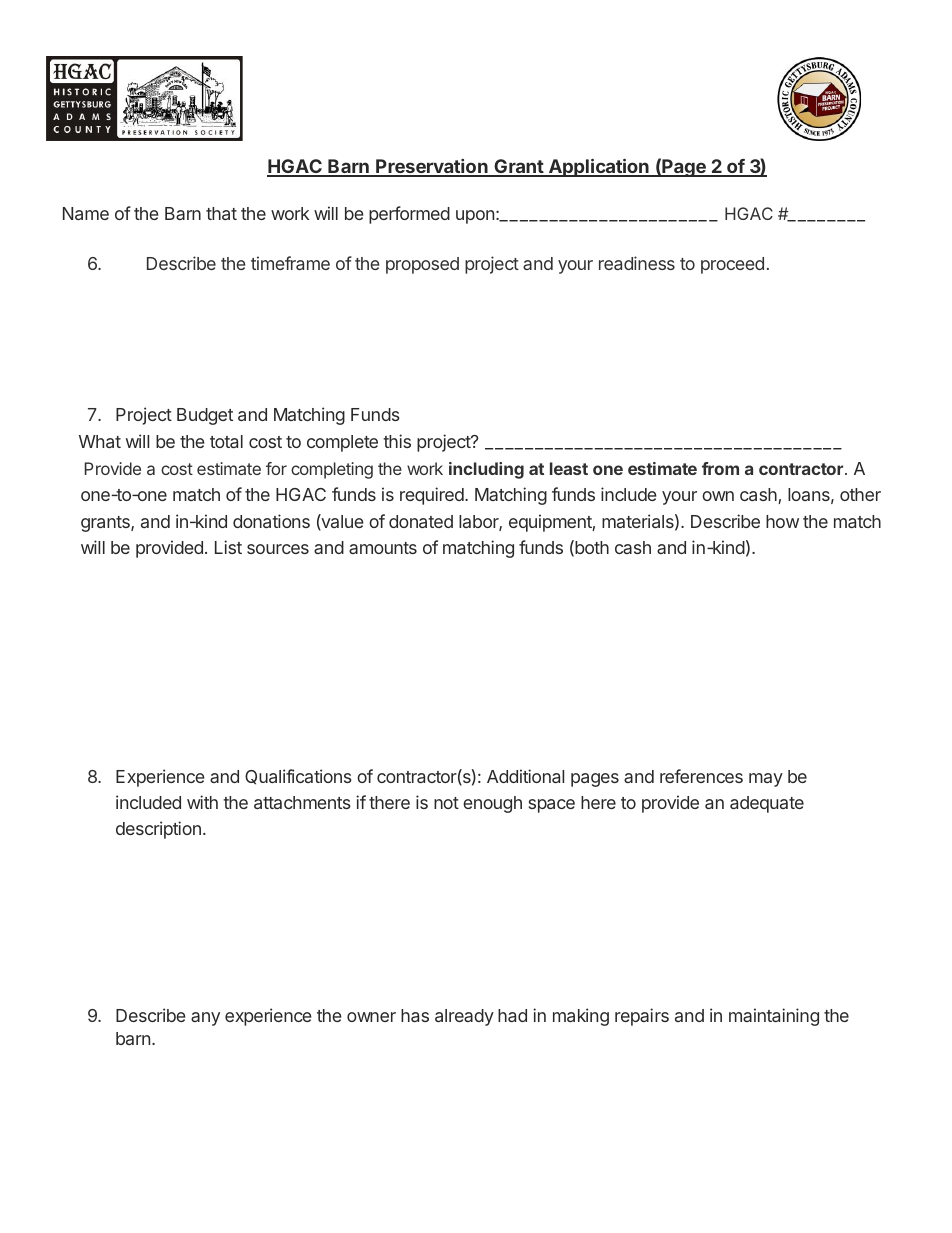 Image resolution: width=952 pixels, height=1233 pixels. Describe the element at coordinates (205, 1019) in the screenshot. I see `any` at that location.
